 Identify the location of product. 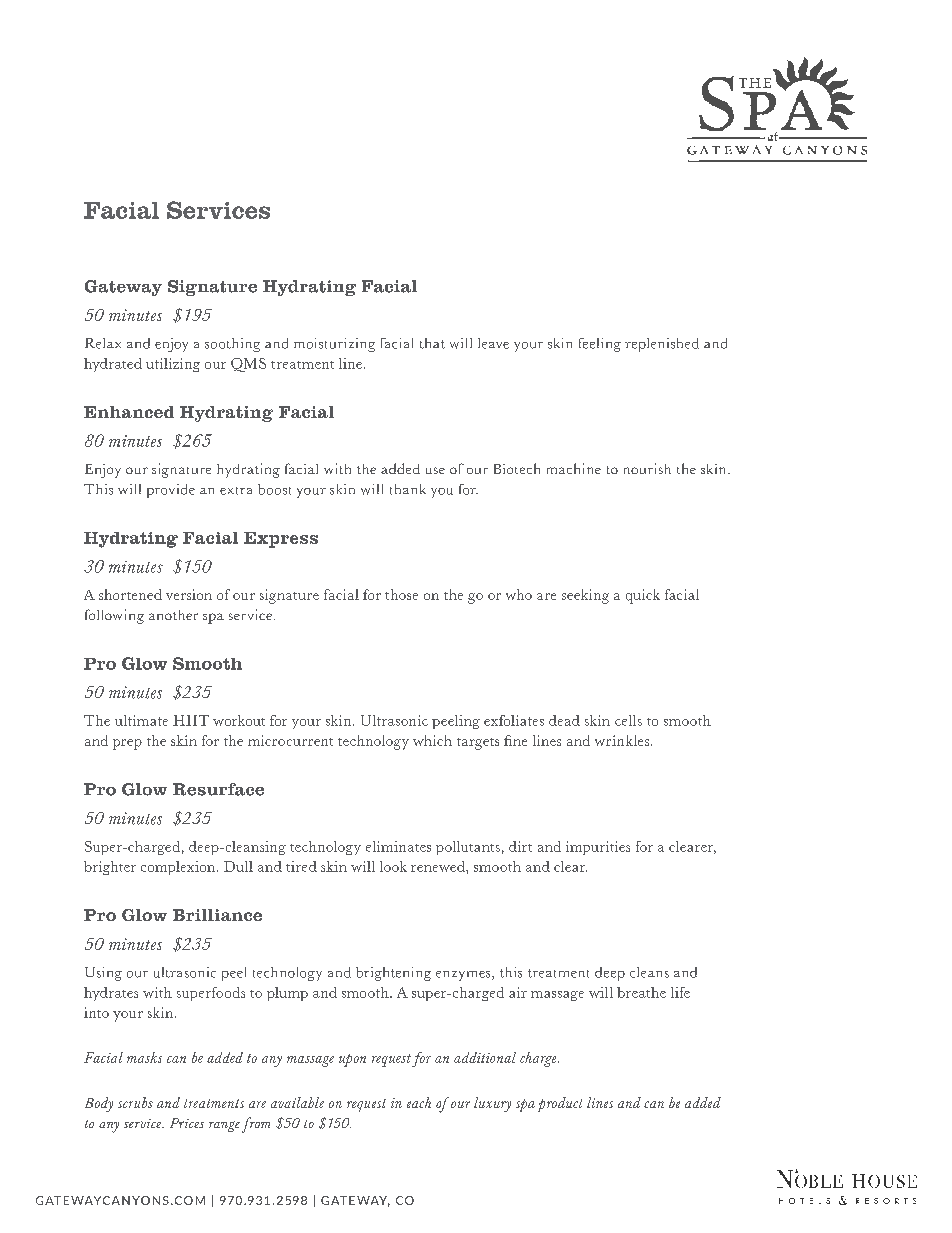
(560, 1104).
